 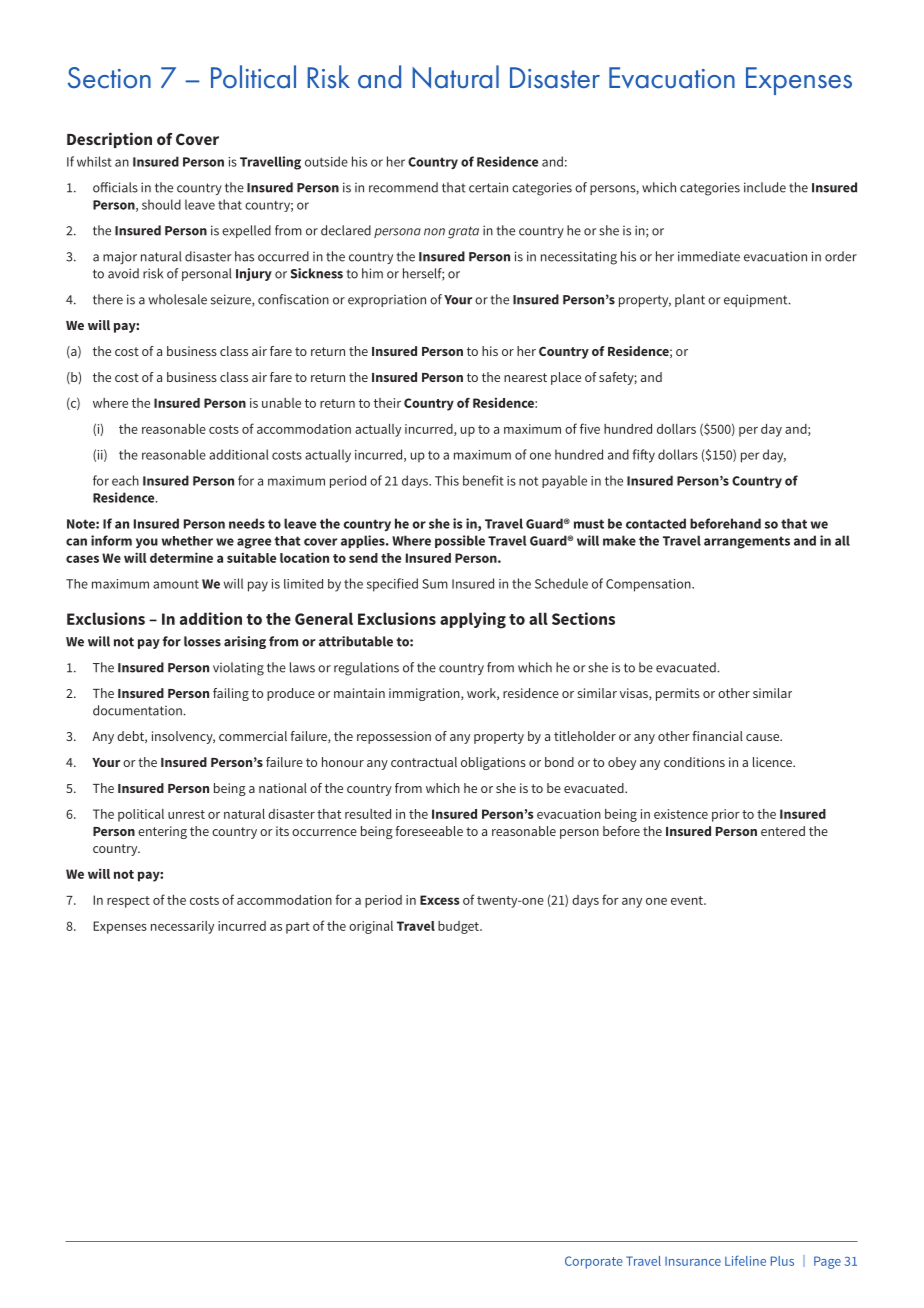 What do you see at coordinates (182, 927) in the screenshot?
I see `necessarily` at bounding box center [182, 927].
